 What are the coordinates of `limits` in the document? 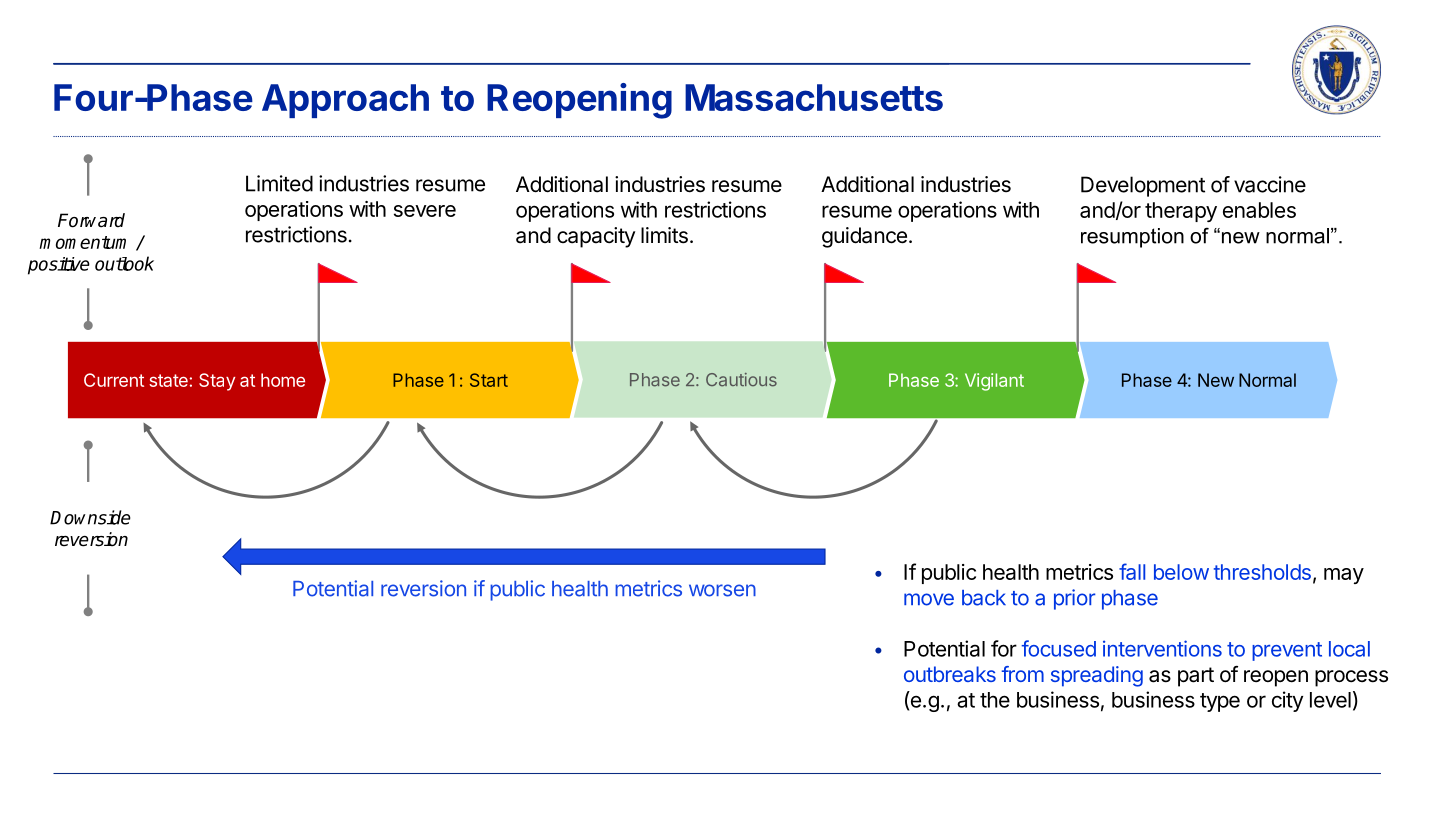 It's located at (664, 235).
